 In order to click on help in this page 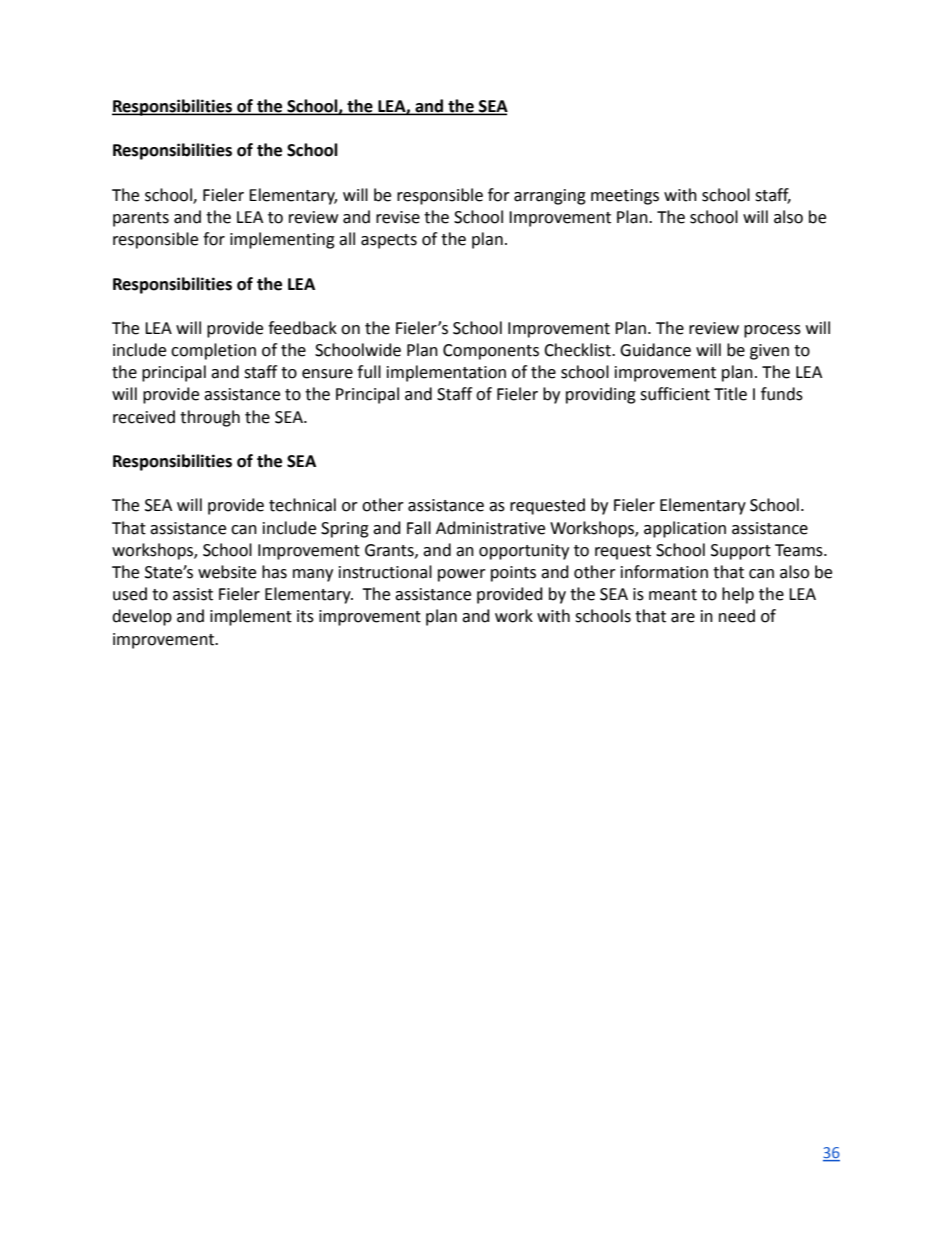, I will do `click(738, 595)`.
